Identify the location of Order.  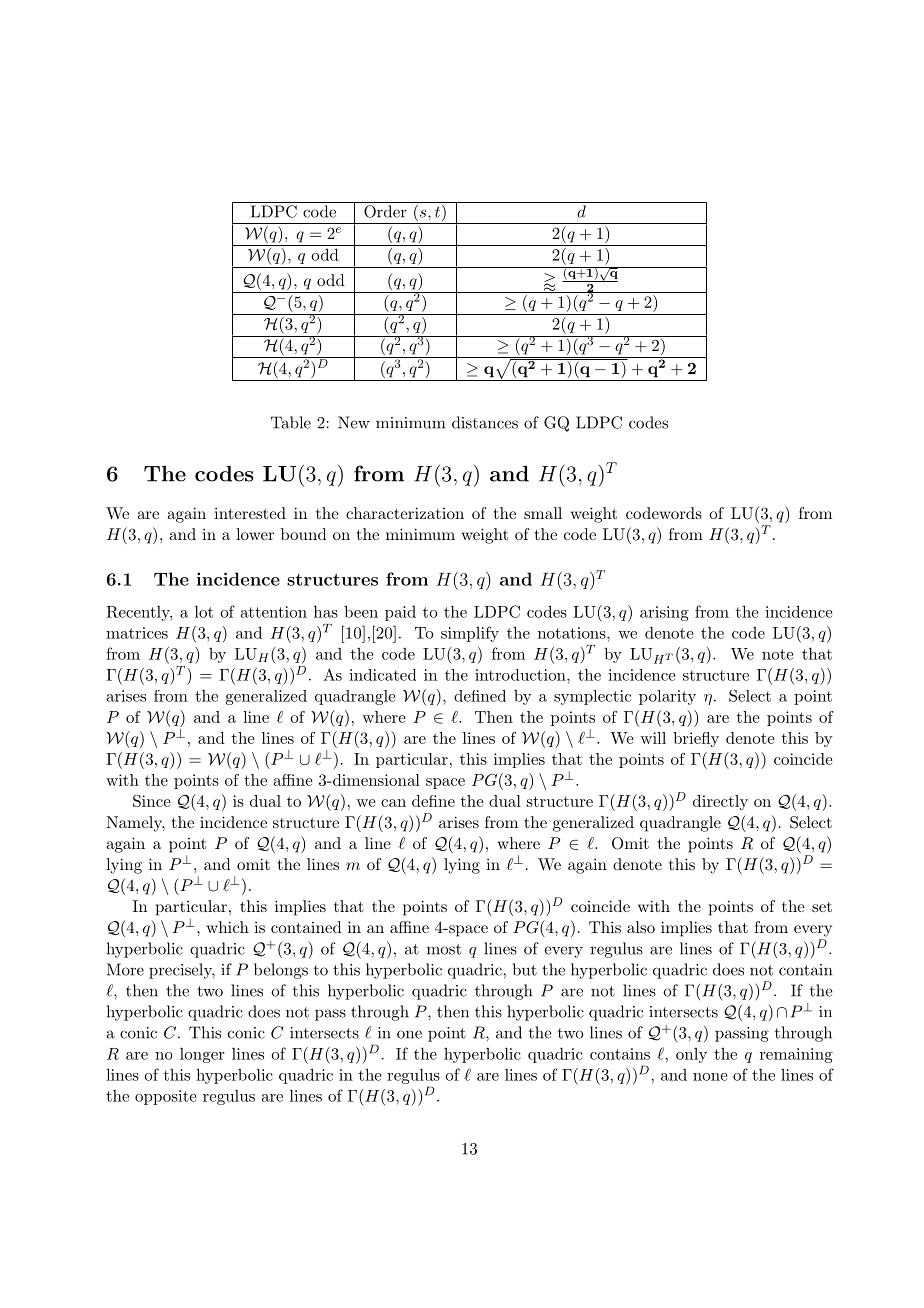
(385, 211).
